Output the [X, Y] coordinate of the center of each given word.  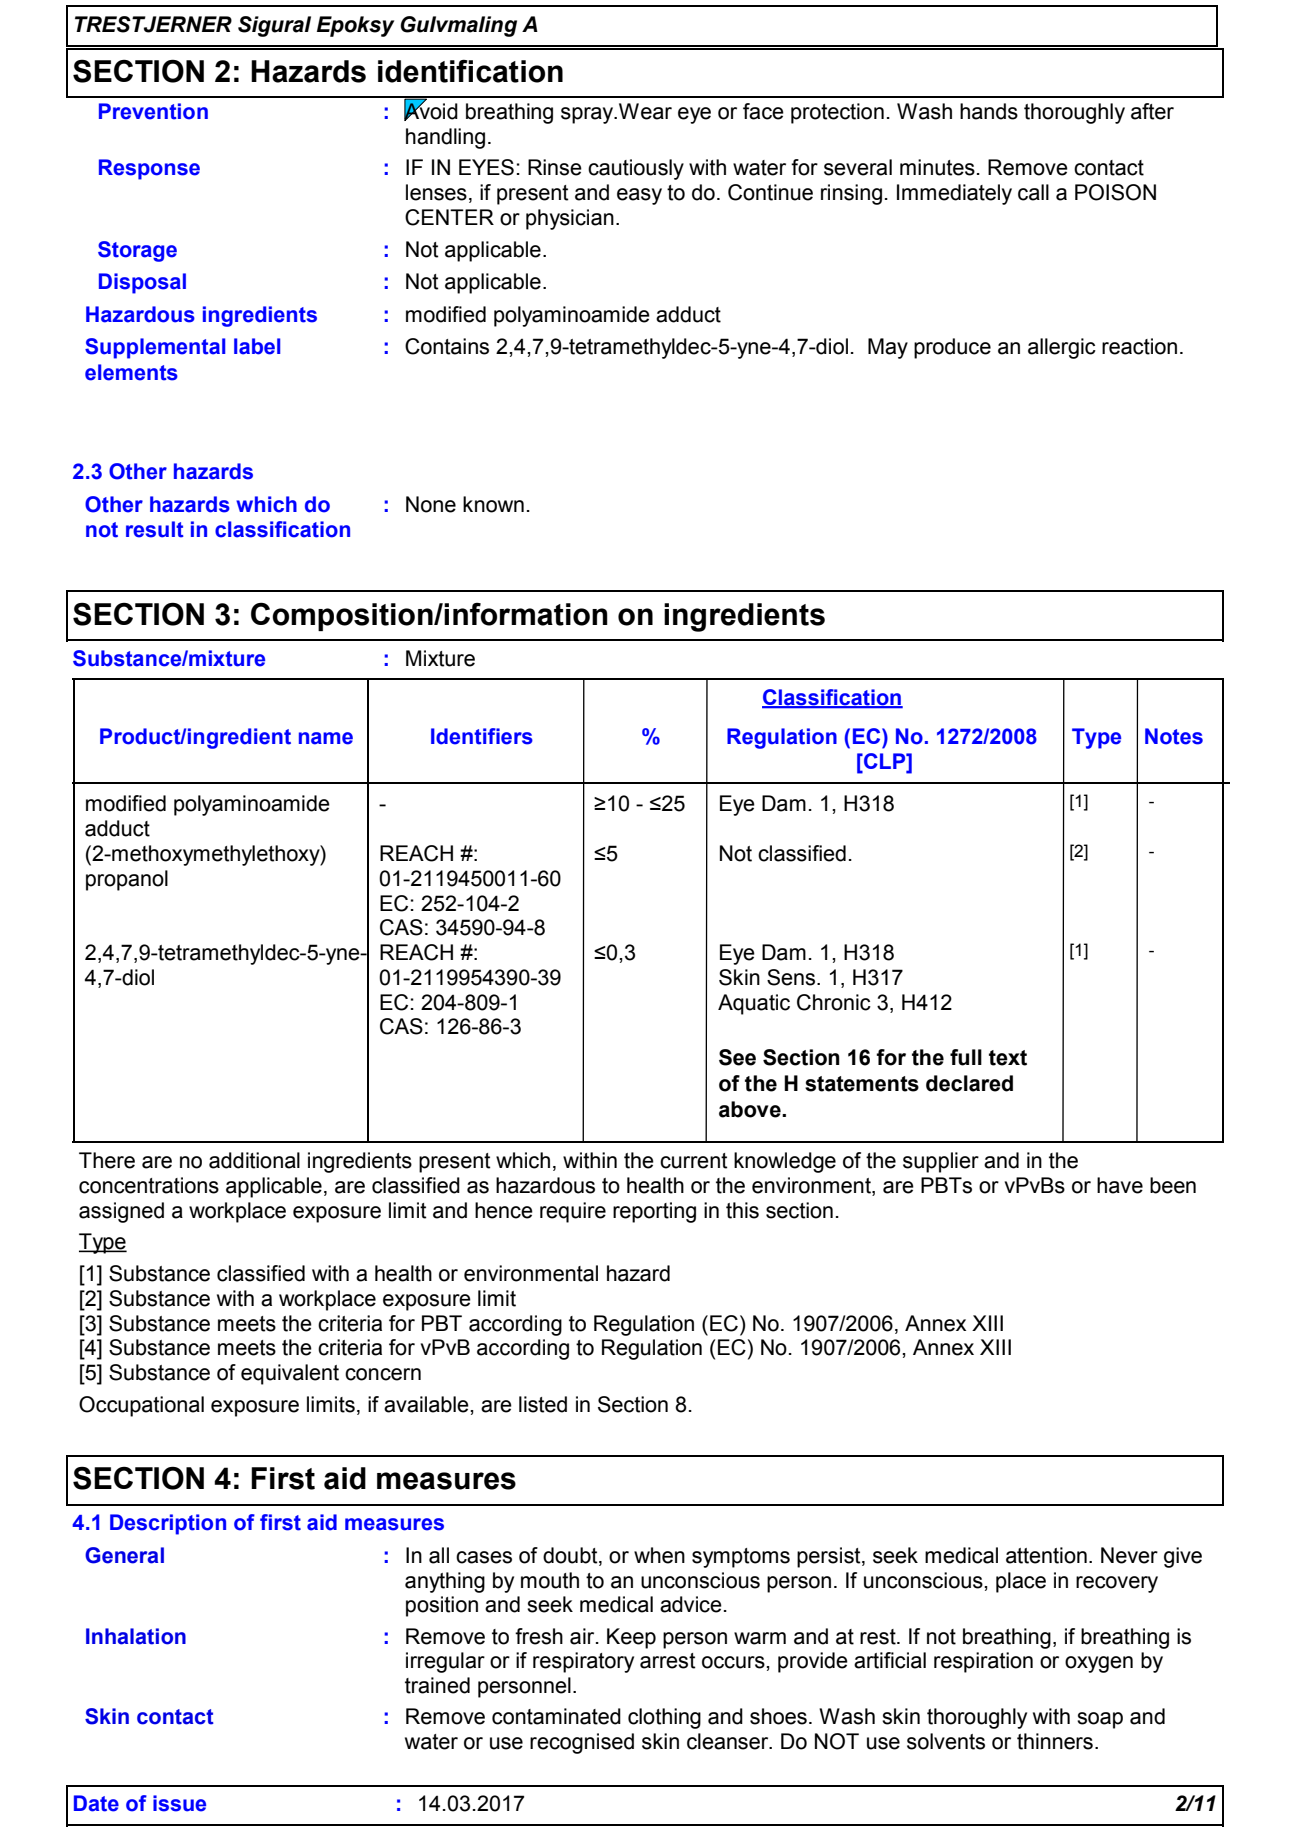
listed [543, 1404]
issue [179, 1803]
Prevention [153, 111]
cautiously [636, 169]
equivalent [290, 1374]
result [155, 529]
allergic [1062, 348]
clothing [664, 1718]
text [1008, 1058]
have [1120, 1185]
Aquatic [754, 1004]
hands [989, 111]
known [493, 504]
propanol [127, 880]
